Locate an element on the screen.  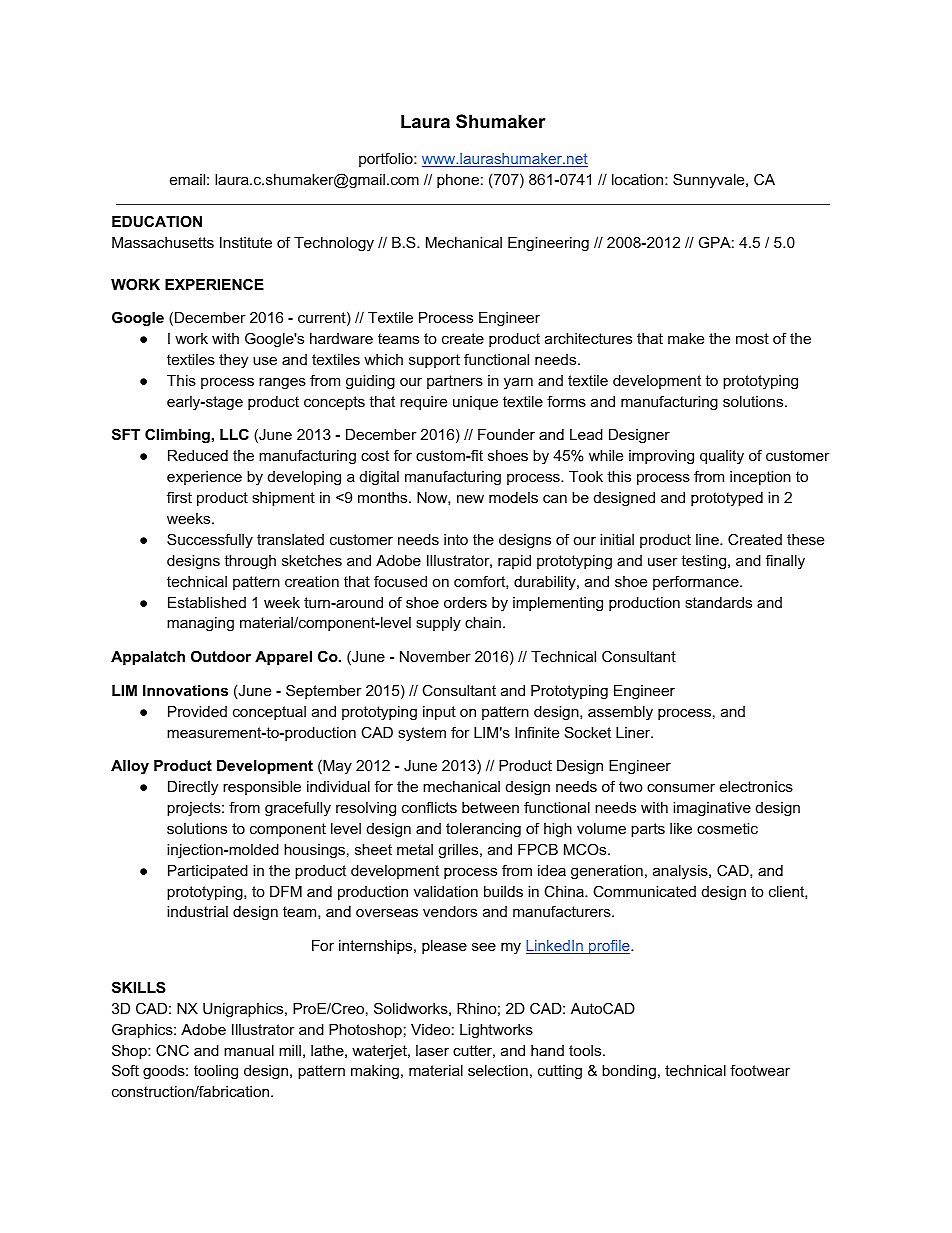
chain is located at coordinates (483, 622).
